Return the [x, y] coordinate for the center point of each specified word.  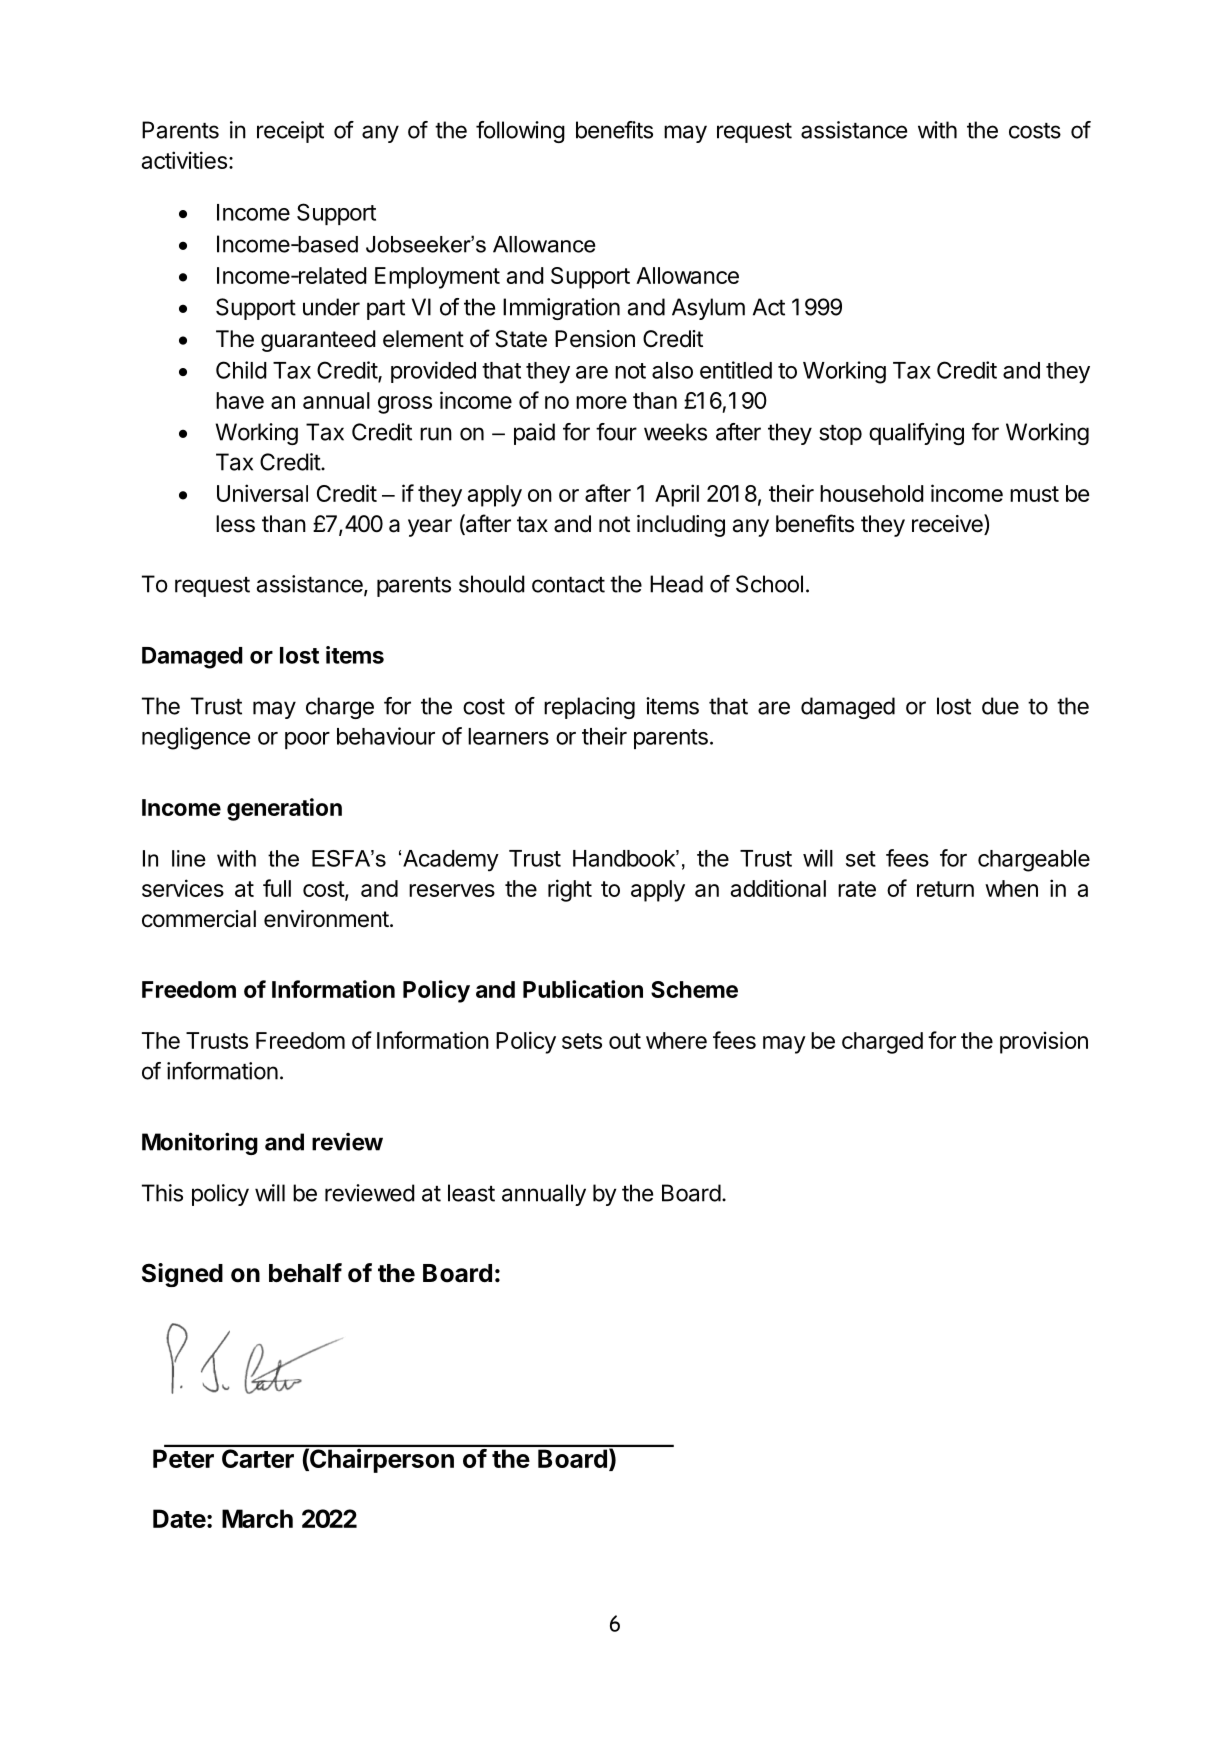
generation [284, 809]
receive [948, 524]
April [677, 495]
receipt [290, 132]
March [257, 1518]
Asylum [708, 309]
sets [582, 1041]
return [945, 889]
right [570, 890]
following [520, 132]
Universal [262, 493]
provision [1044, 1042]
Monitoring [200, 1143]
